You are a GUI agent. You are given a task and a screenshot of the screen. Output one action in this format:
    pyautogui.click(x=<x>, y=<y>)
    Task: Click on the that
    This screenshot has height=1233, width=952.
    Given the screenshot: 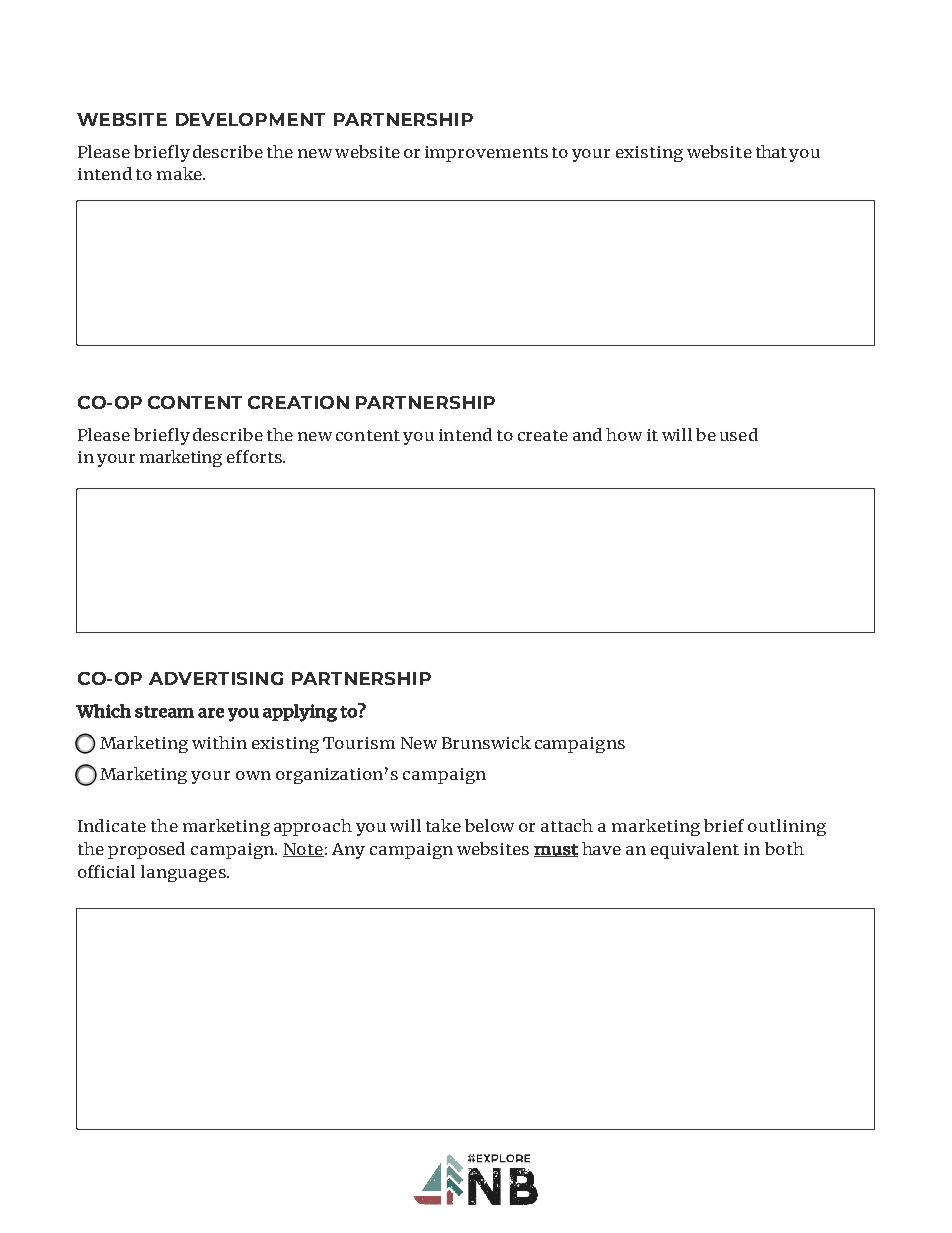 What is the action you would take?
    pyautogui.click(x=771, y=151)
